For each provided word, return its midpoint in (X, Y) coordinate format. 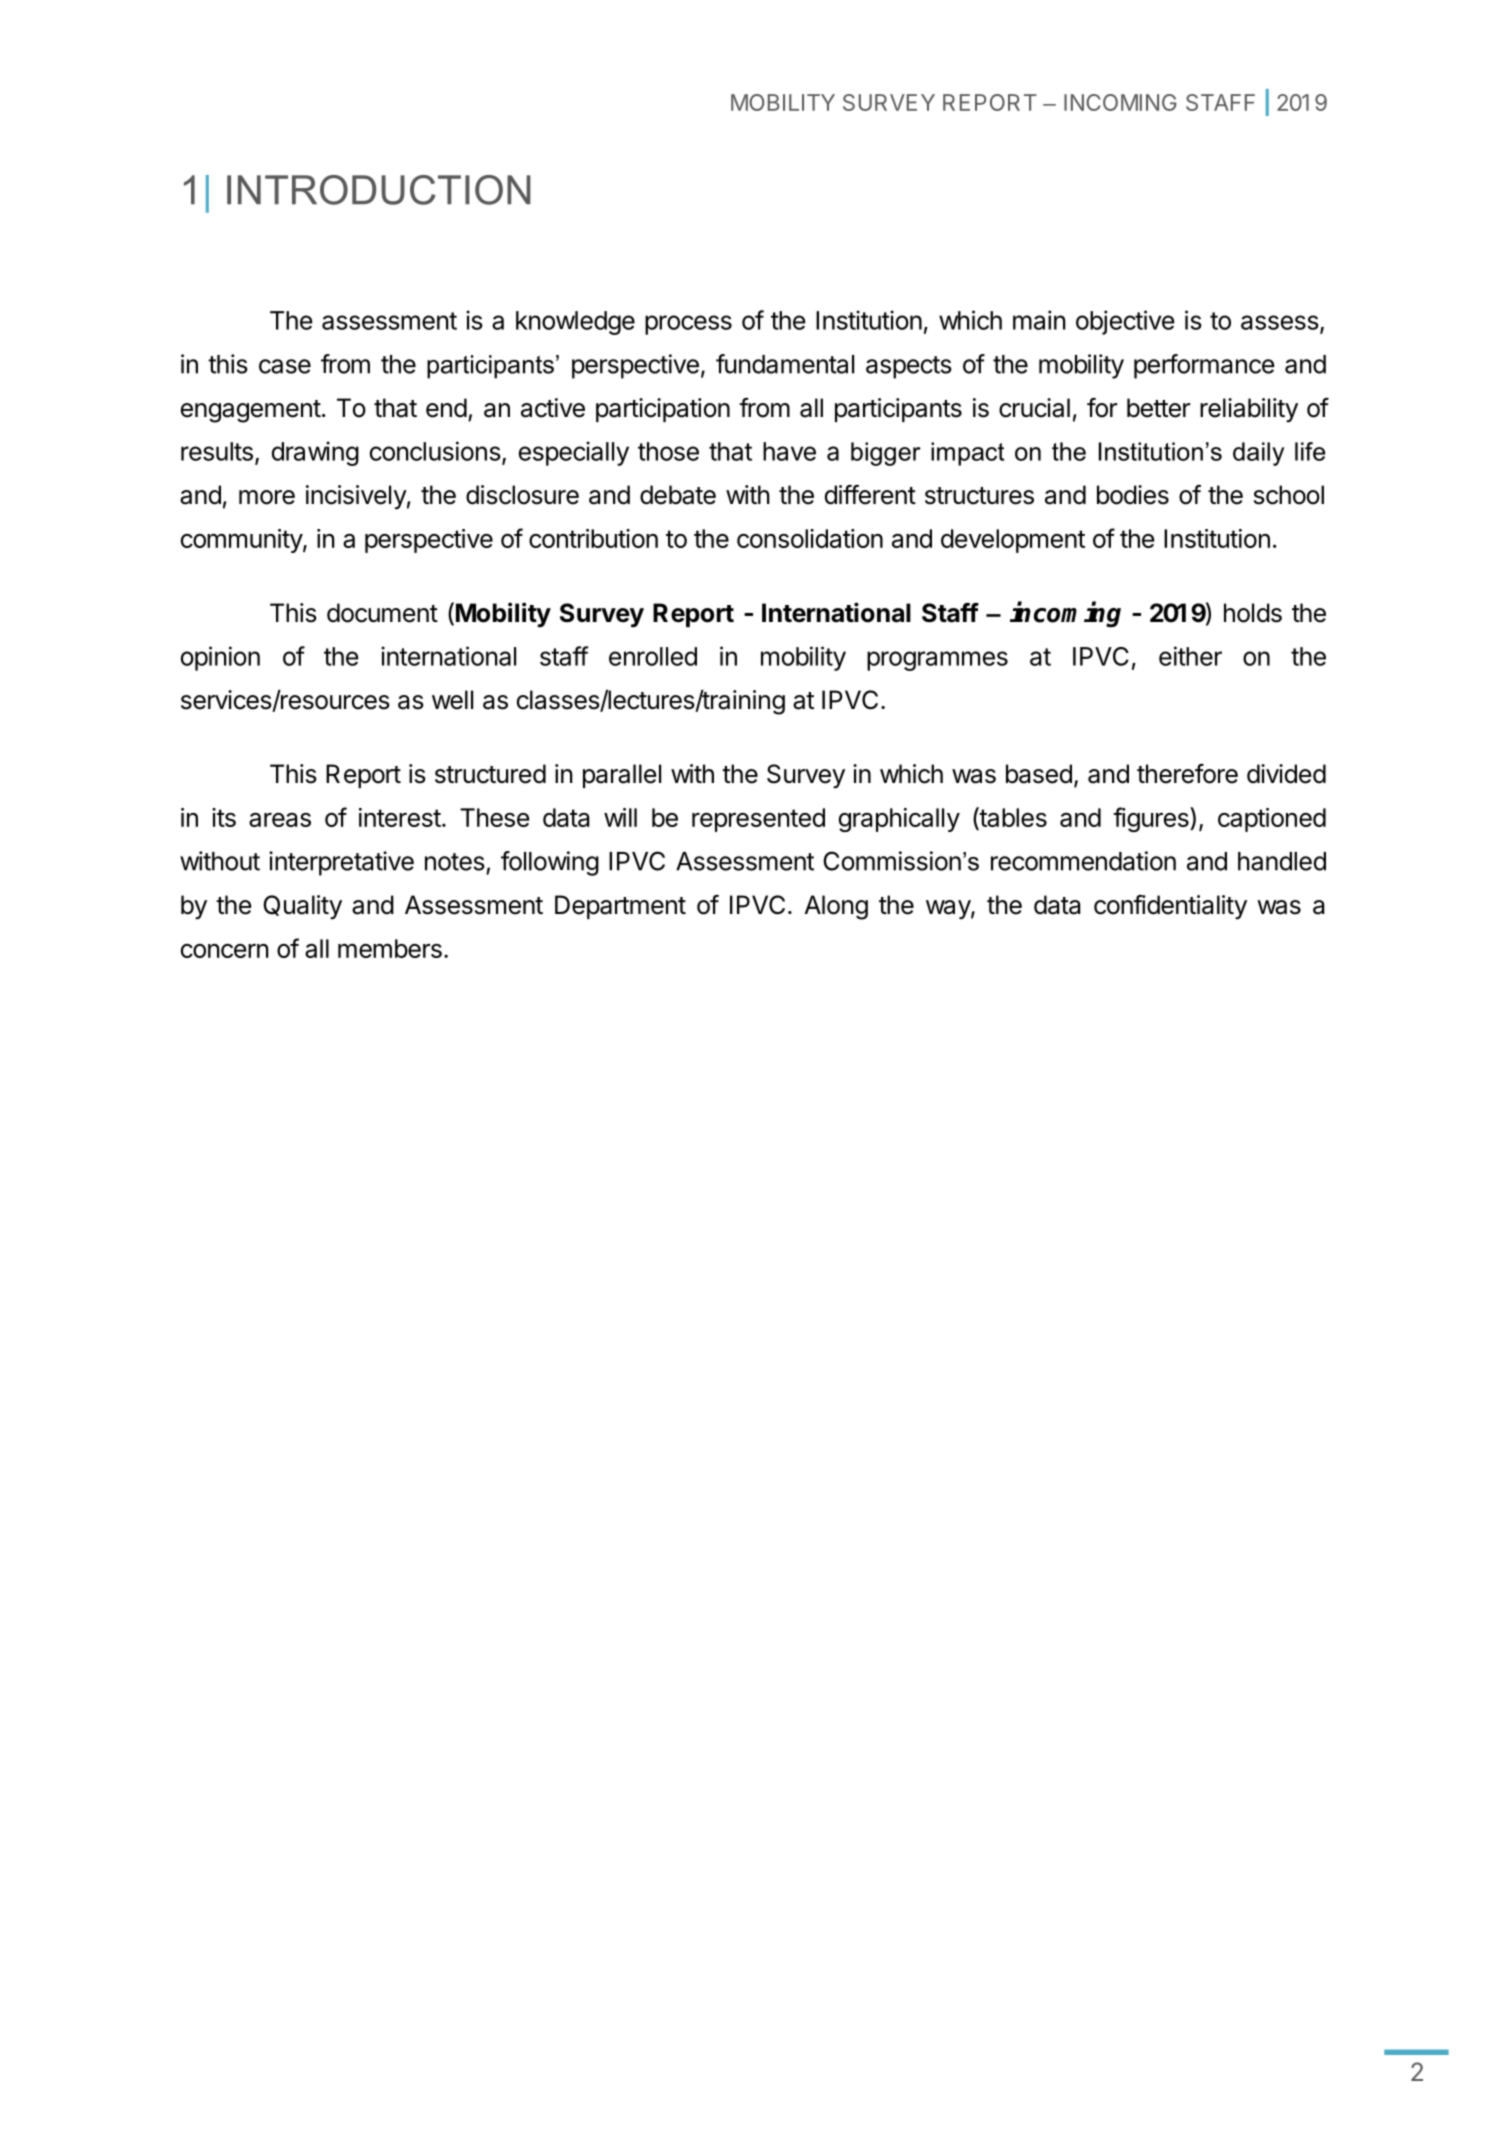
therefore (1187, 774)
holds (1253, 613)
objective (1125, 322)
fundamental (785, 364)
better (1158, 408)
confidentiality (1170, 907)
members (390, 948)
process (688, 325)
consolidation (810, 538)
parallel (622, 776)
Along (836, 907)
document (382, 613)
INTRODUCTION (379, 190)
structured (490, 774)
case (285, 366)
